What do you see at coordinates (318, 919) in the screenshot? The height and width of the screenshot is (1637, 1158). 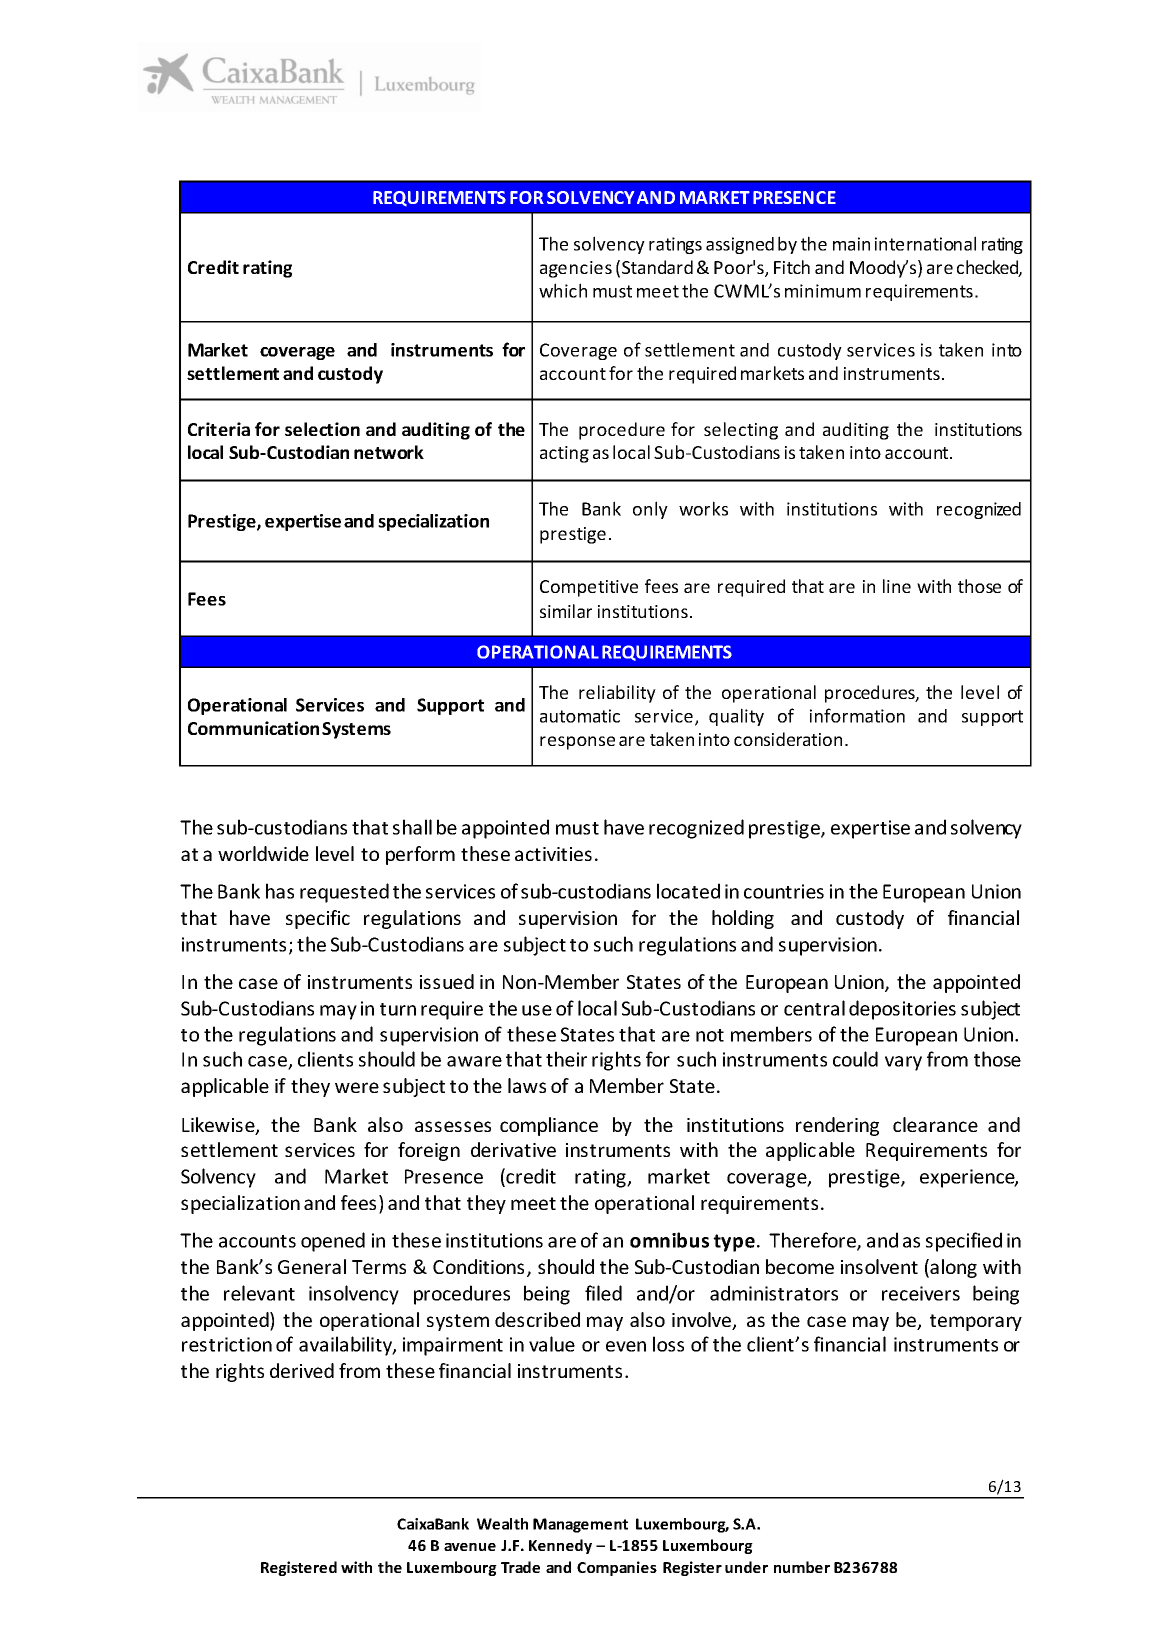 I see `specific` at bounding box center [318, 919].
